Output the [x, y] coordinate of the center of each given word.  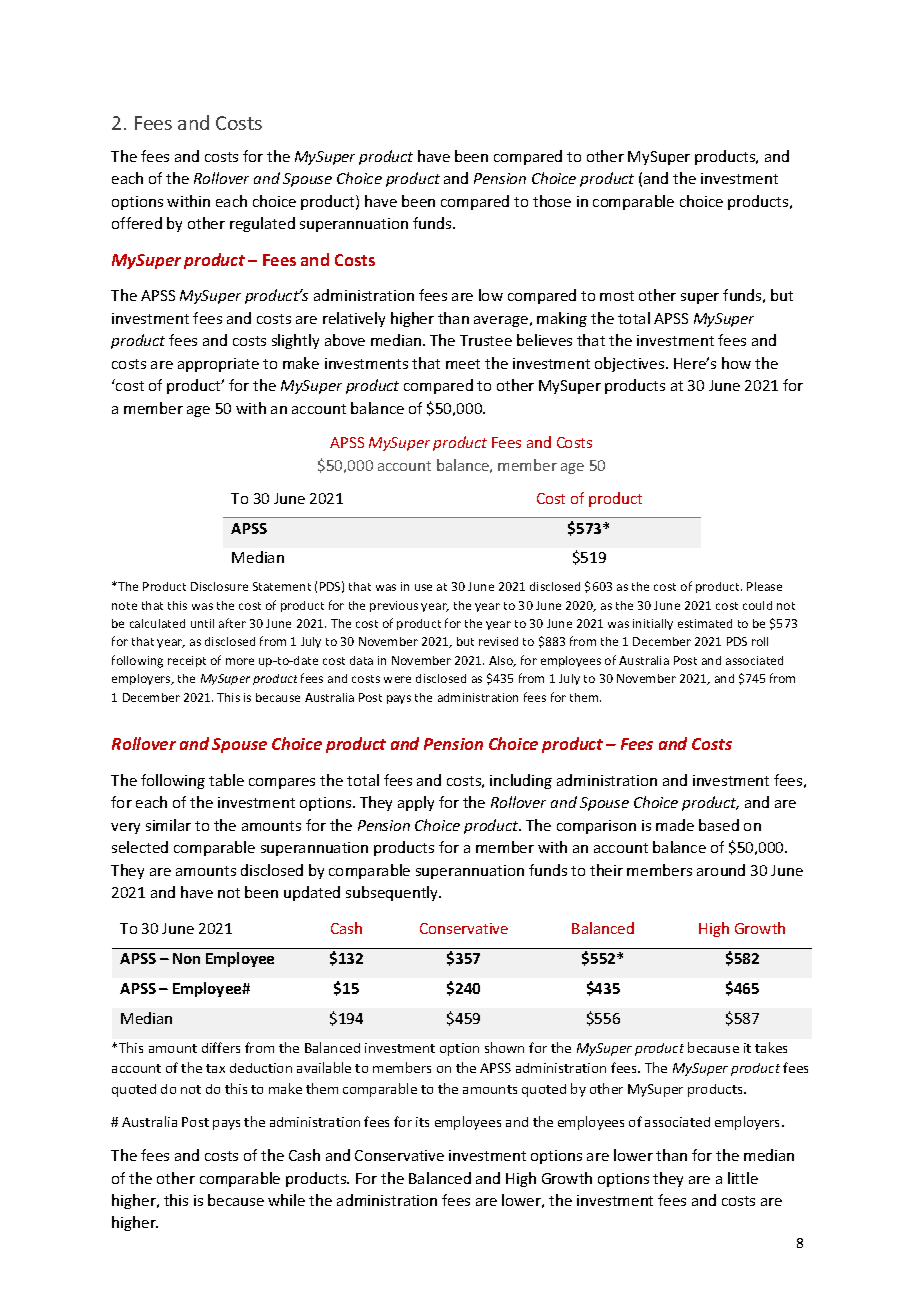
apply [416, 803]
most [617, 296]
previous [394, 606]
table [226, 780]
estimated [705, 623]
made [675, 825]
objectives [631, 364]
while [286, 1200]
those [552, 201]
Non [186, 958]
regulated [262, 224]
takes [771, 1047]
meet [463, 364]
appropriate [218, 365]
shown [504, 1047]
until [202, 623]
